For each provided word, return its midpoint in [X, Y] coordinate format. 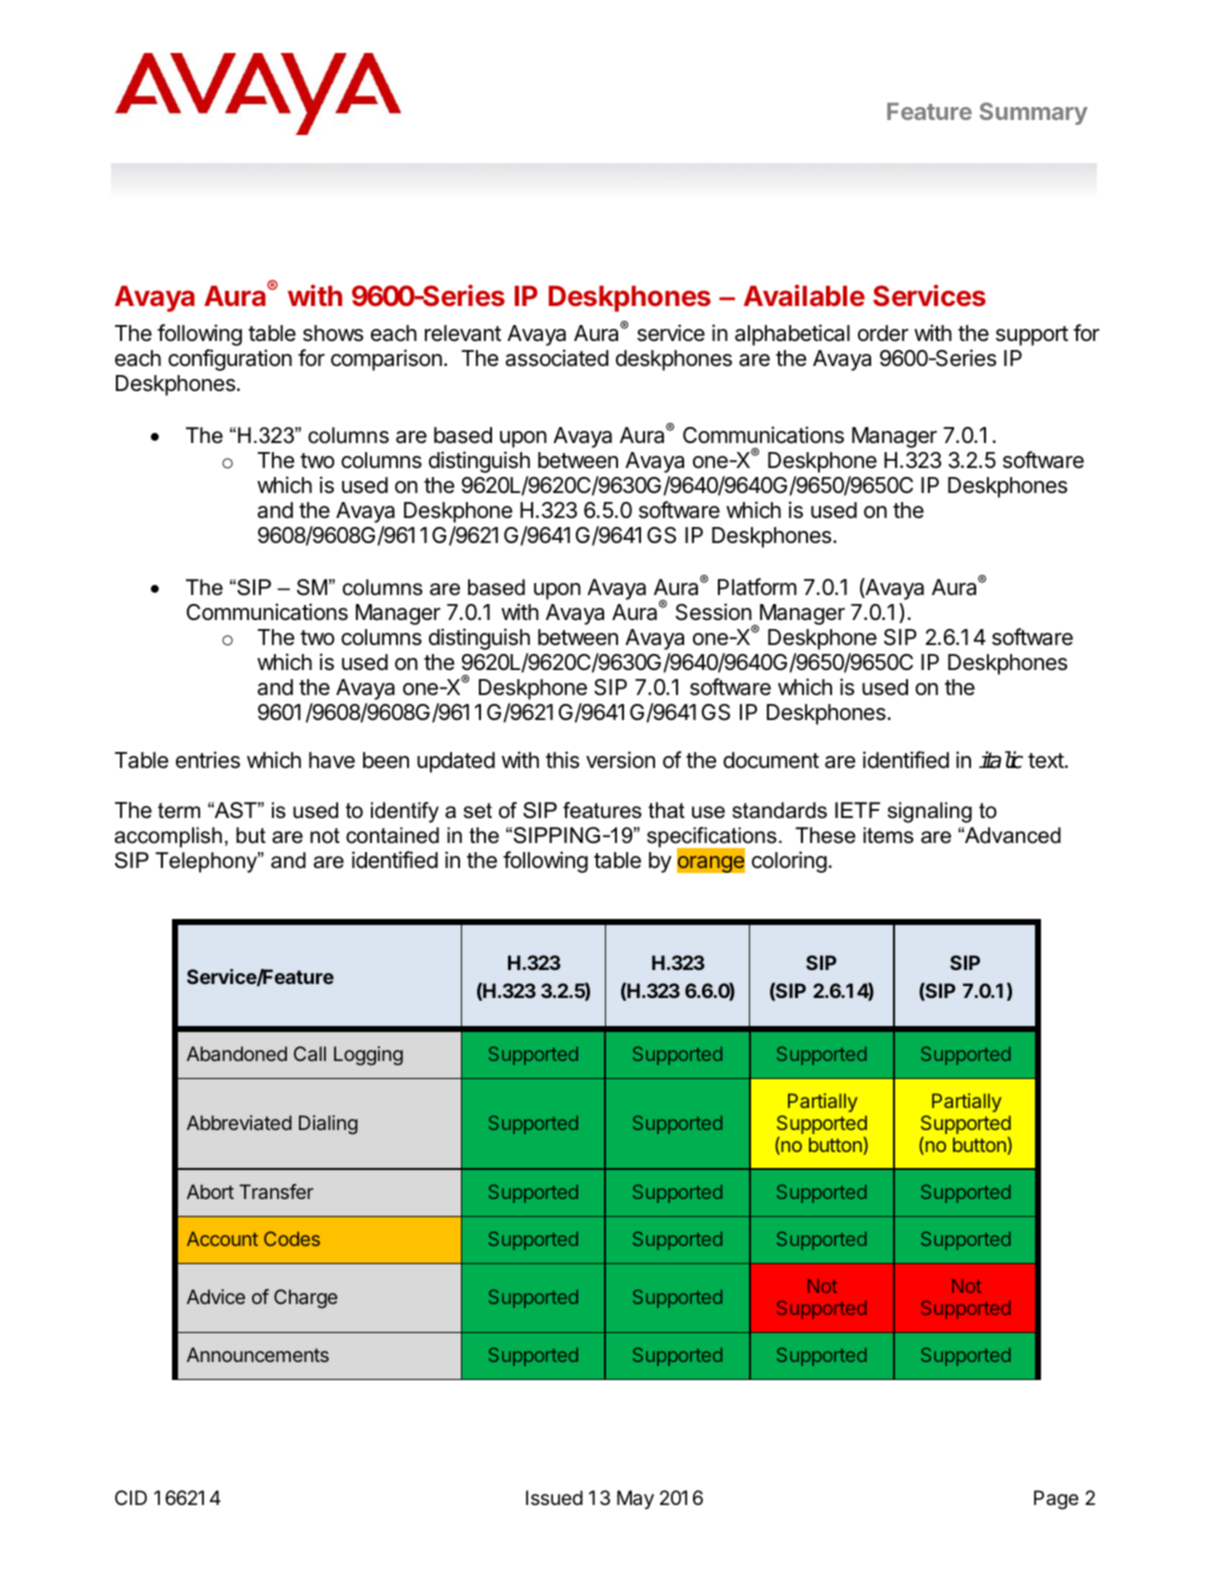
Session [714, 612]
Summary [1034, 113]
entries [208, 760]
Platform [757, 587]
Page [1056, 1500]
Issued [554, 1497]
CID [131, 1497]
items [888, 835]
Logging [368, 1055]
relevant [463, 333]
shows [333, 333]
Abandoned [237, 1053]
